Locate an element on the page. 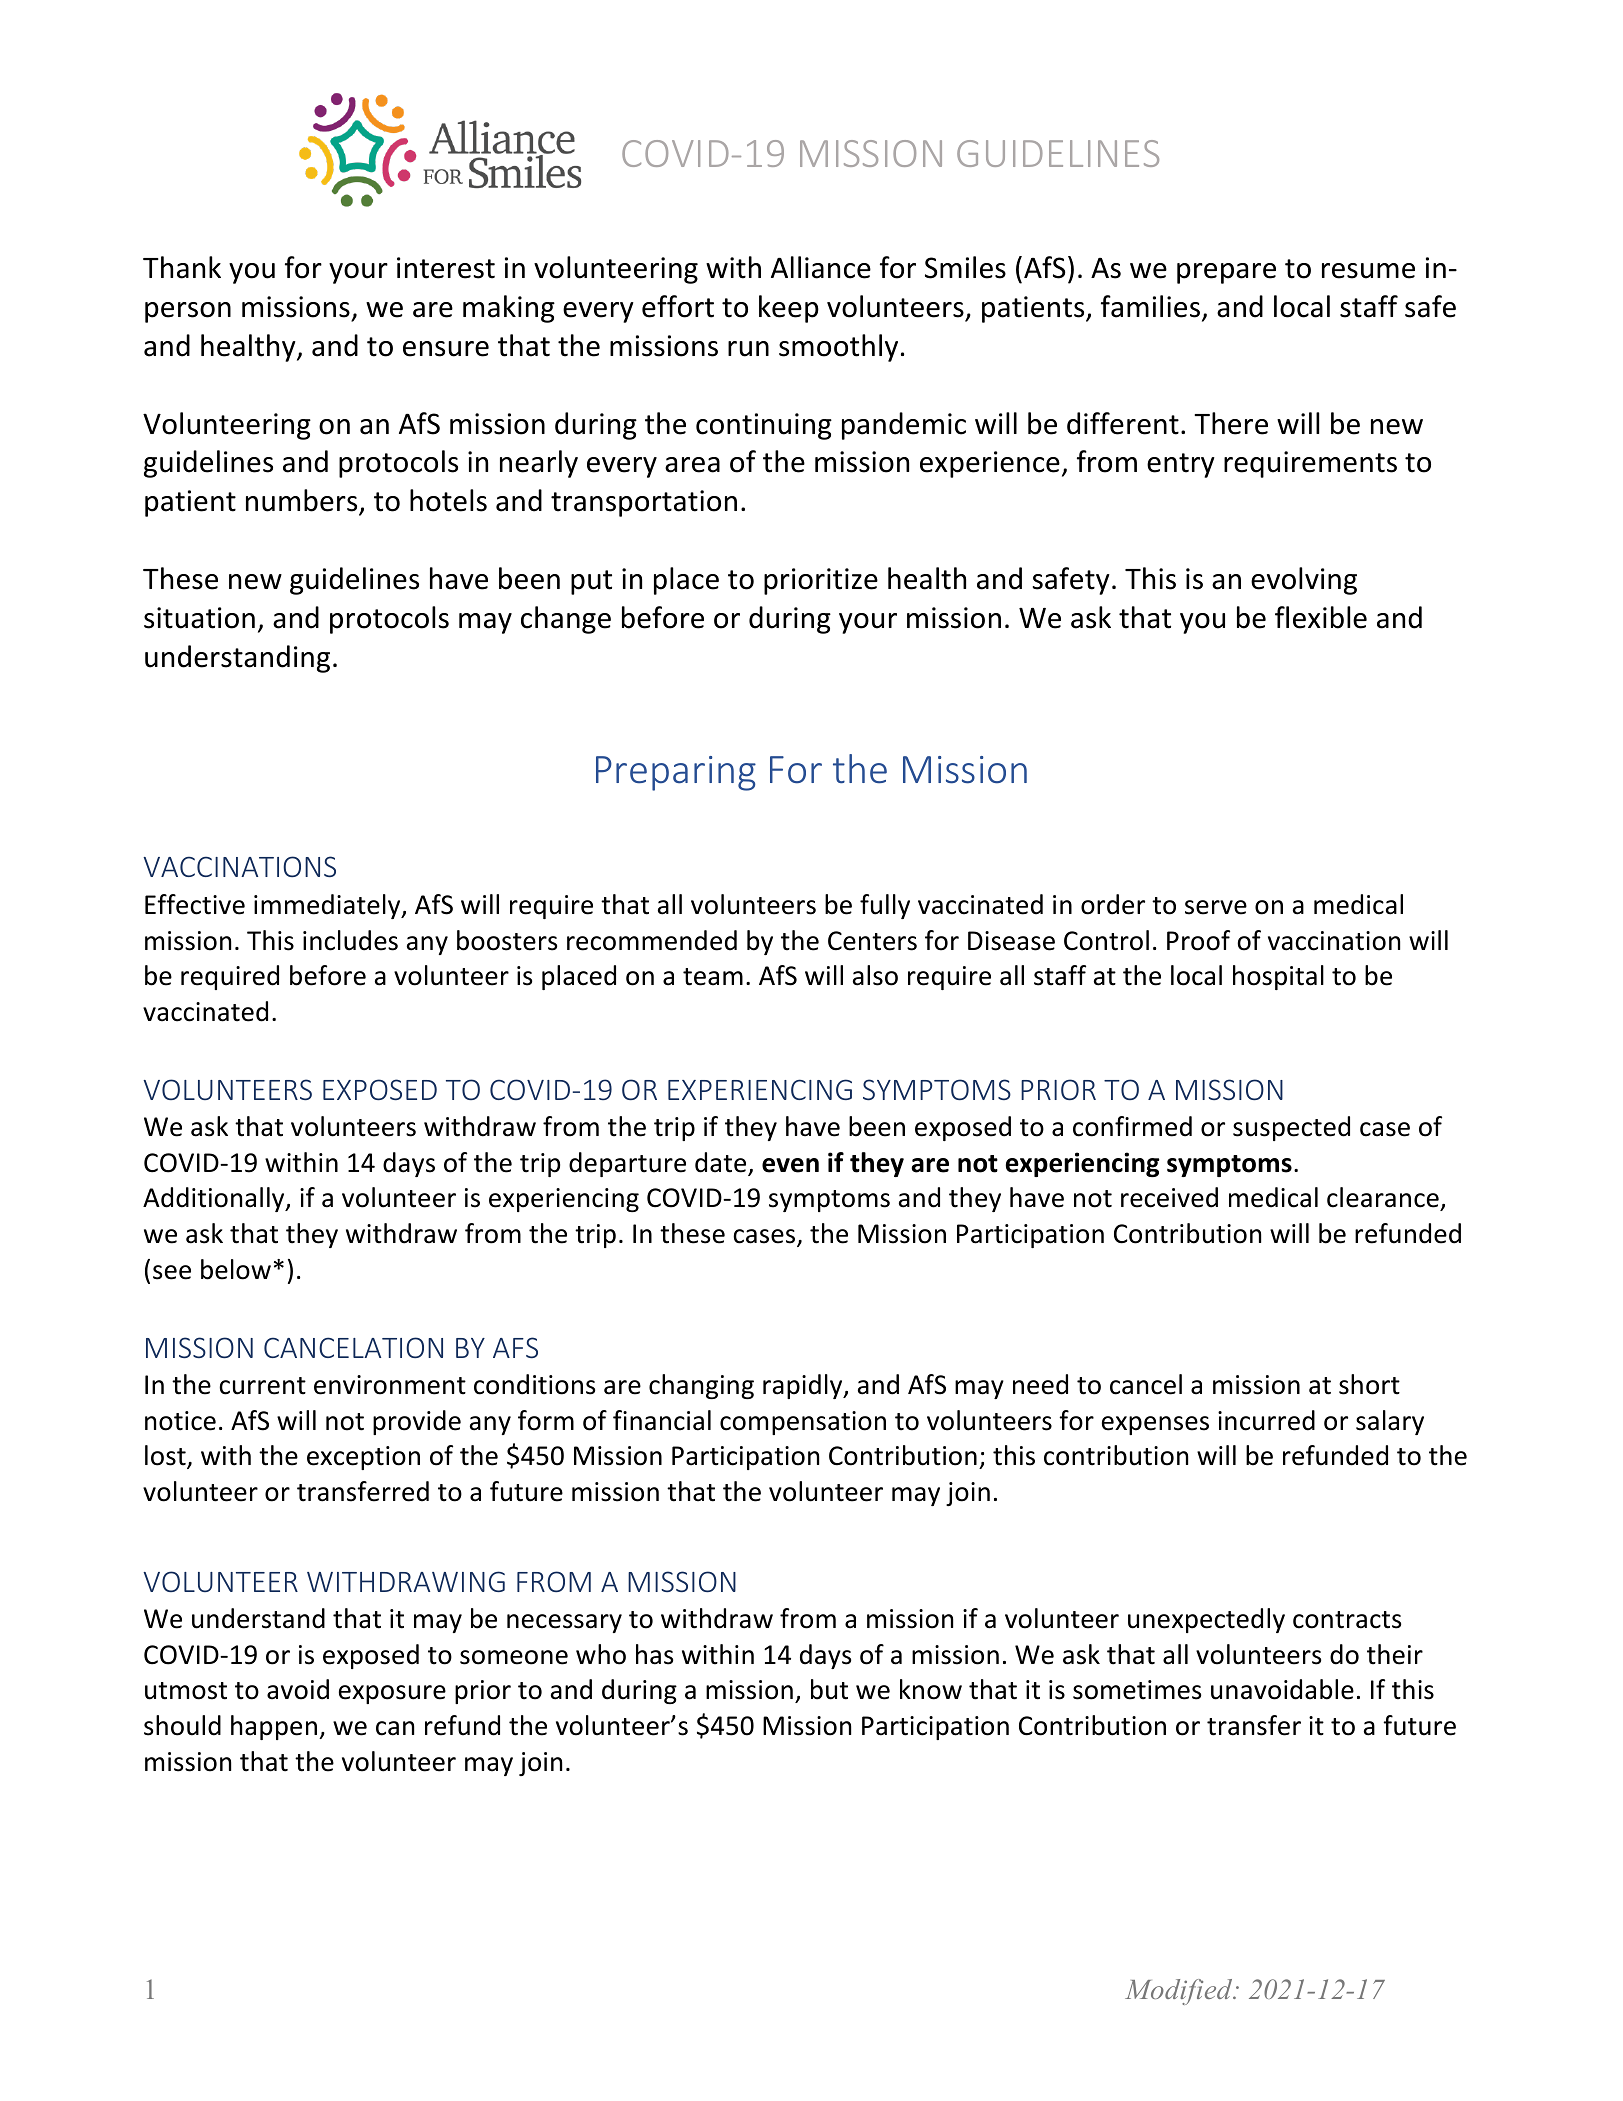 The width and height of the page is (1623, 2101). immediately is located at coordinates (328, 906).
